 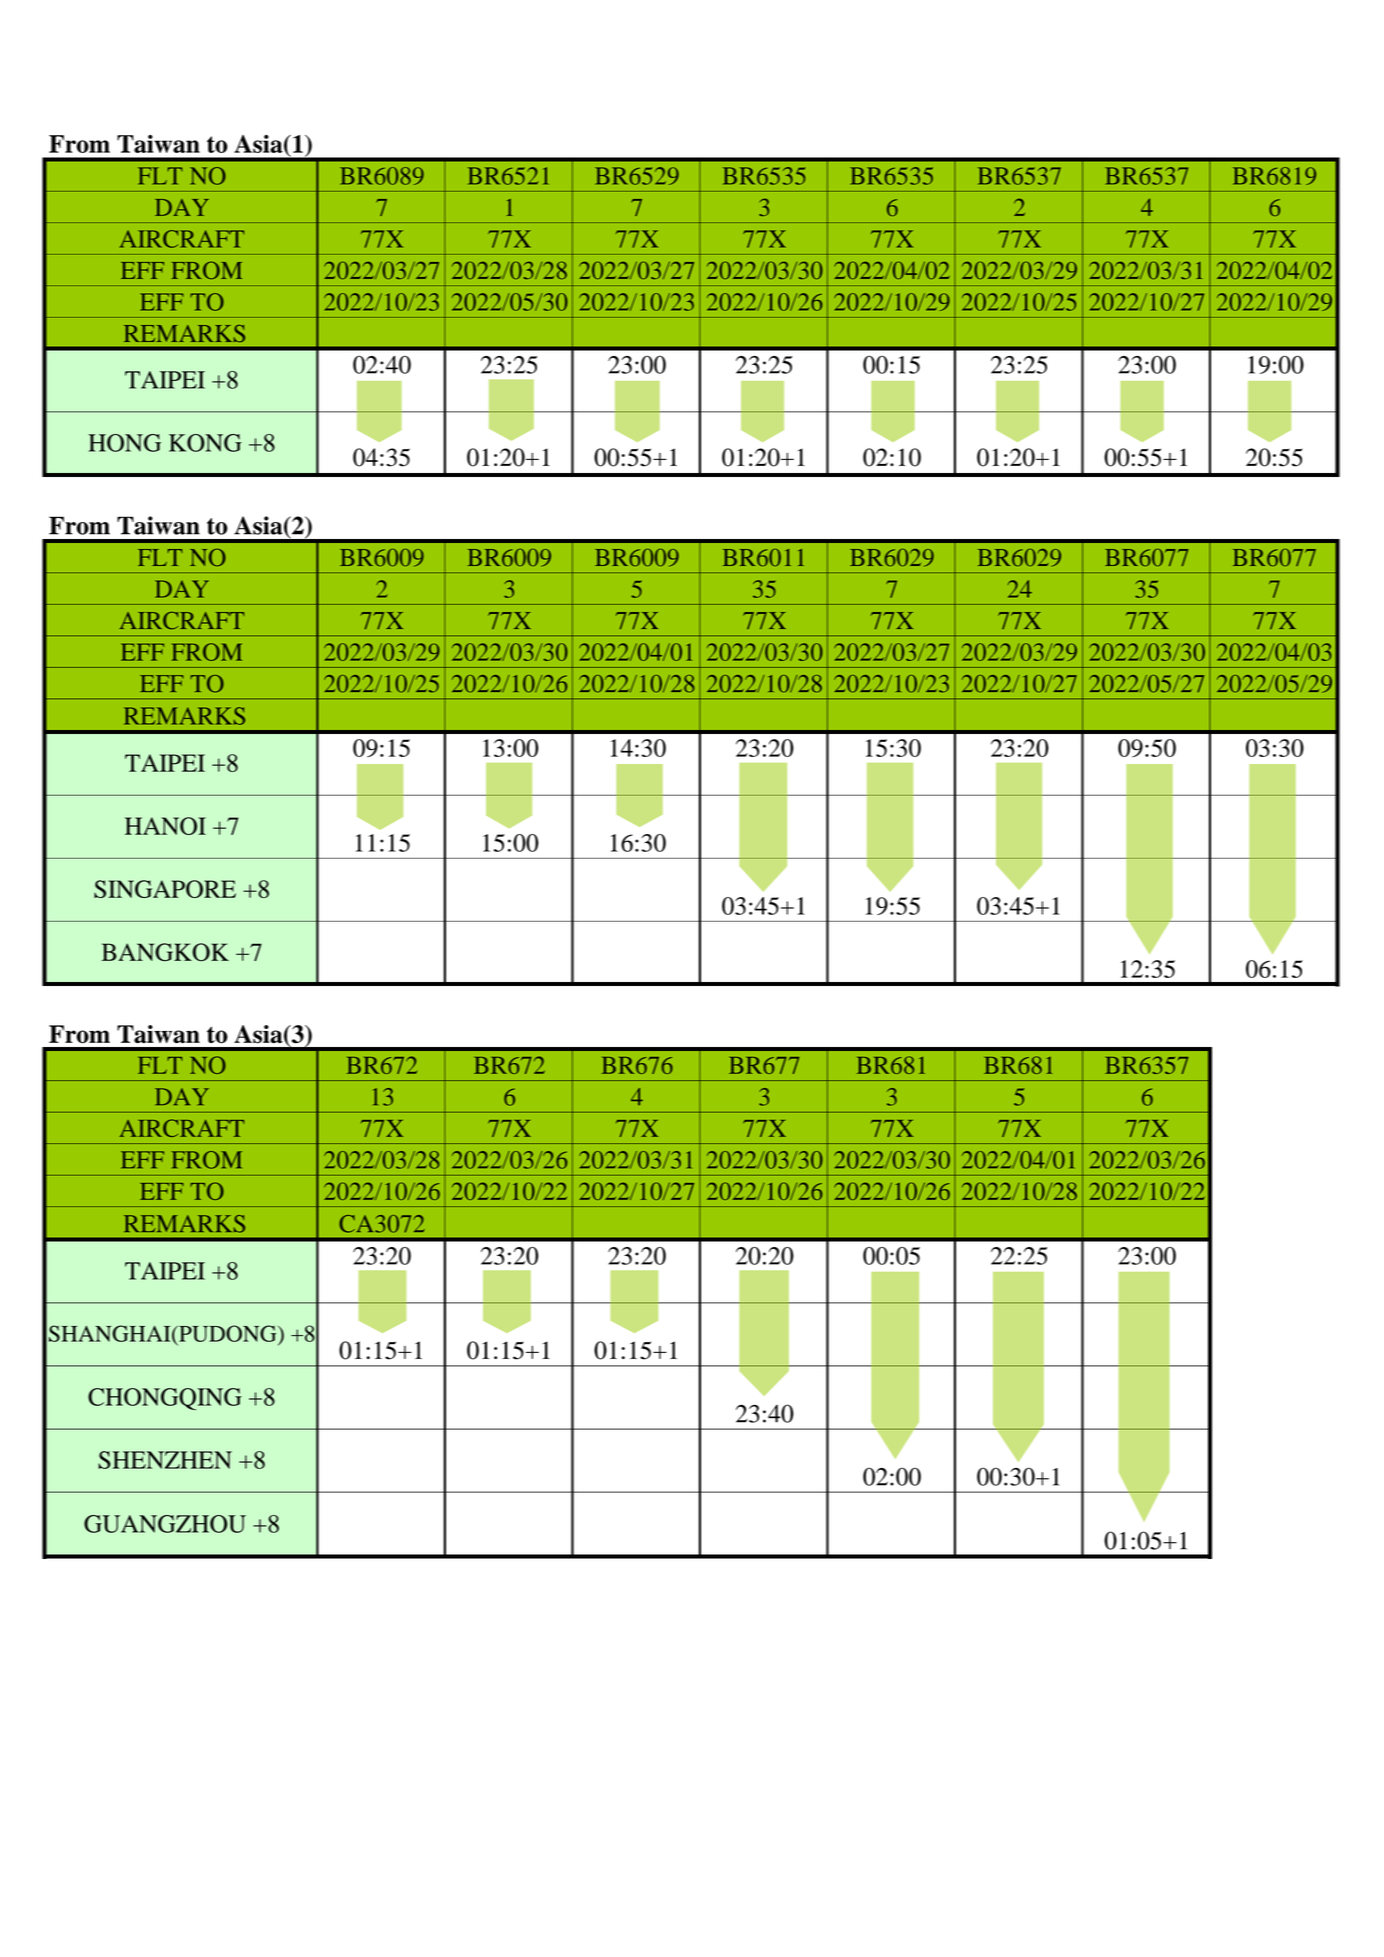 What do you see at coordinates (165, 889) in the screenshot?
I see `SINGAPORE` at bounding box center [165, 889].
